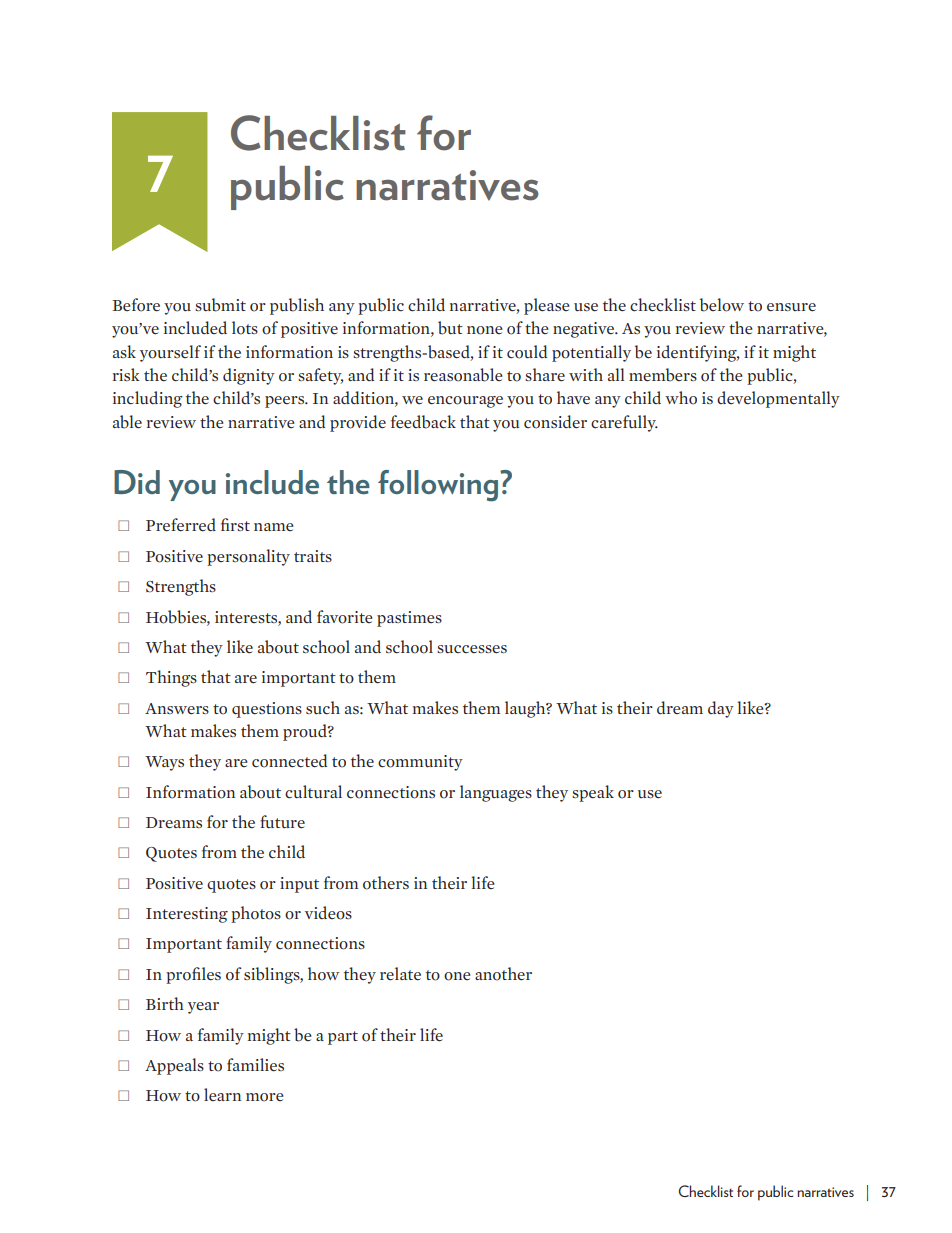 This screenshot has width=952, height=1233. What do you see at coordinates (503, 974) in the screenshot?
I see `another` at bounding box center [503, 974].
